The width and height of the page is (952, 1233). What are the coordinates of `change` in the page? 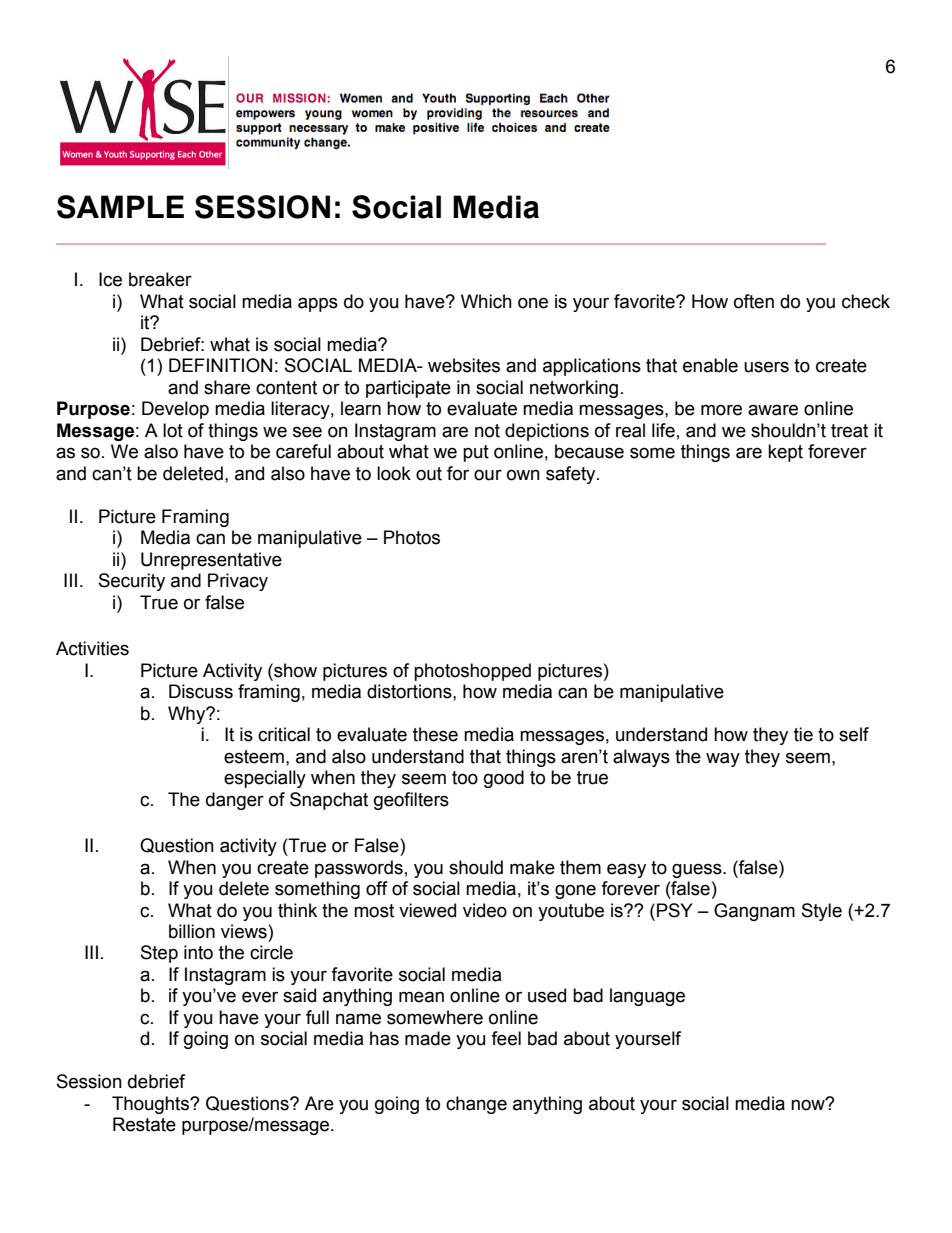 It's located at (476, 1105).
